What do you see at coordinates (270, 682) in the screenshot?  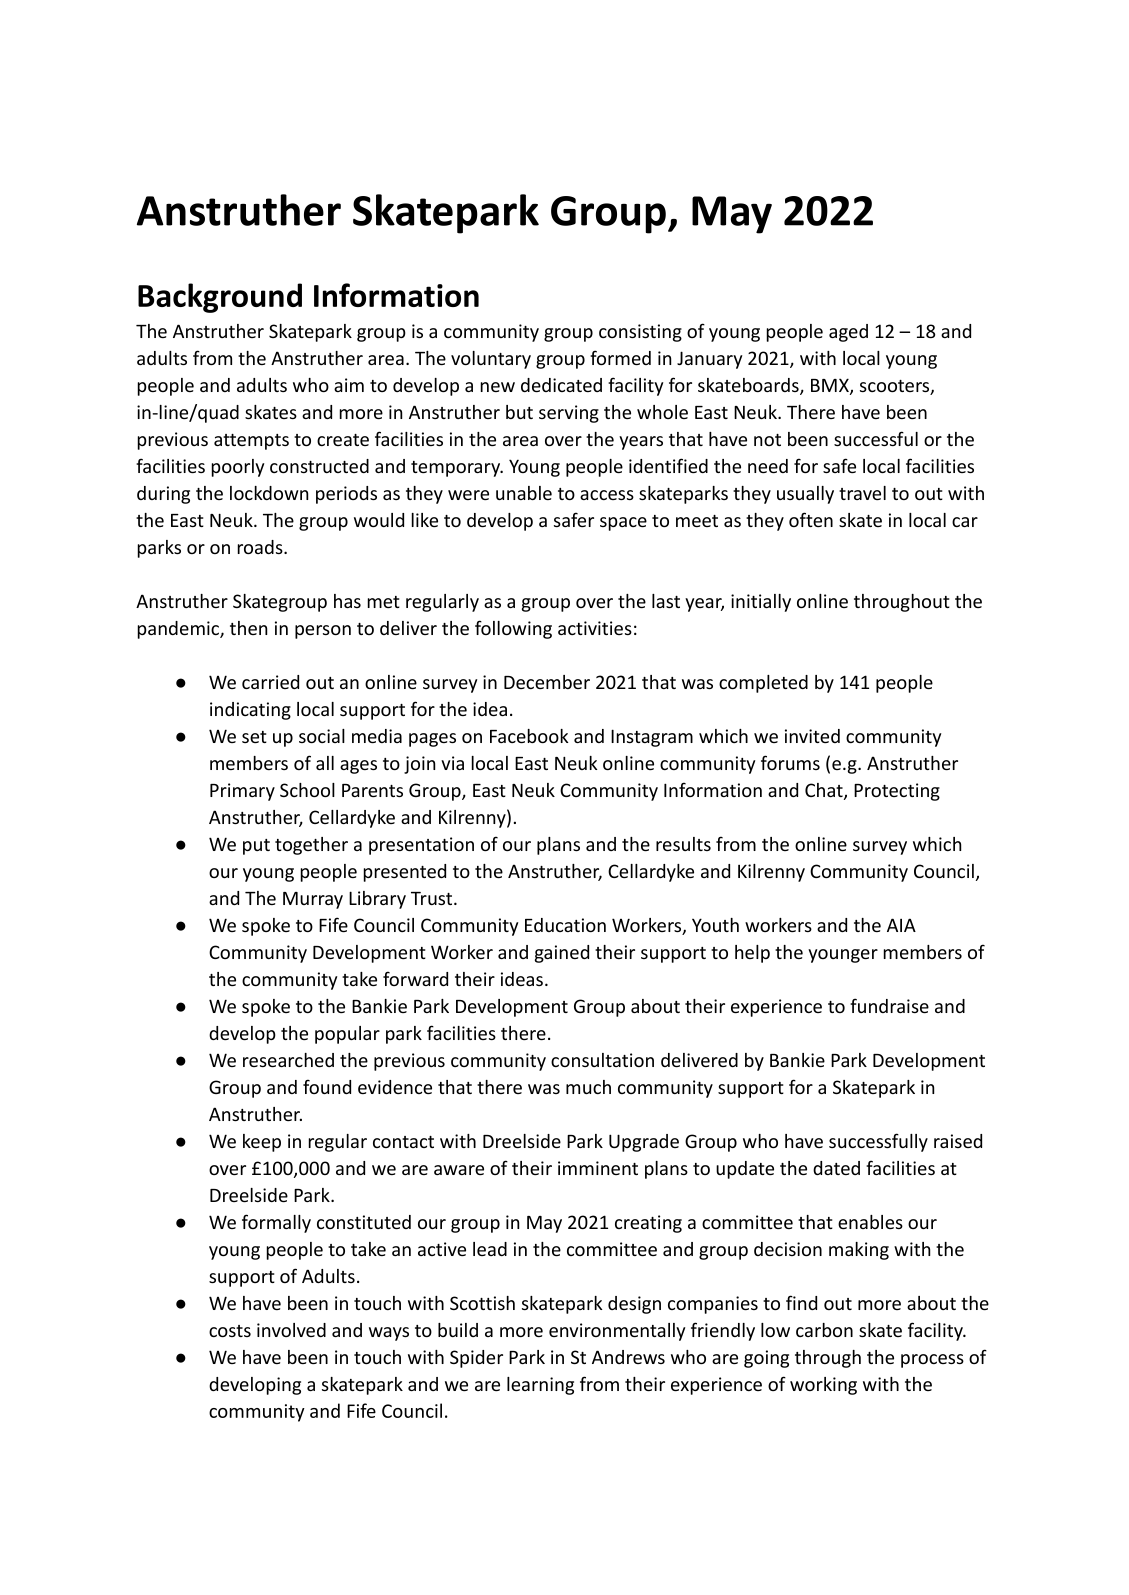 I see `carried` at bounding box center [270, 682].
